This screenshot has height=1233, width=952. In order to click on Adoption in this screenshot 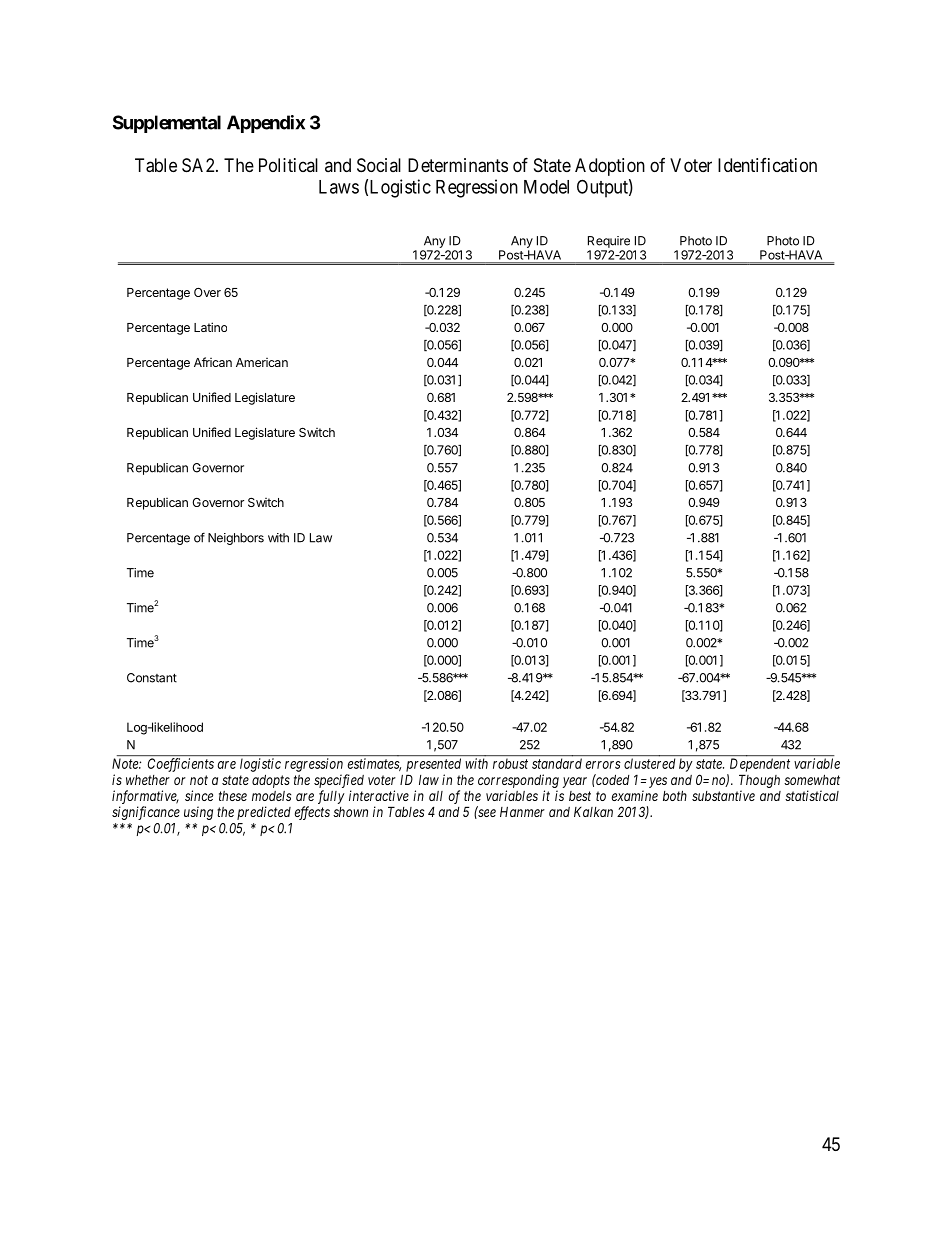, I will do `click(610, 167)`.
